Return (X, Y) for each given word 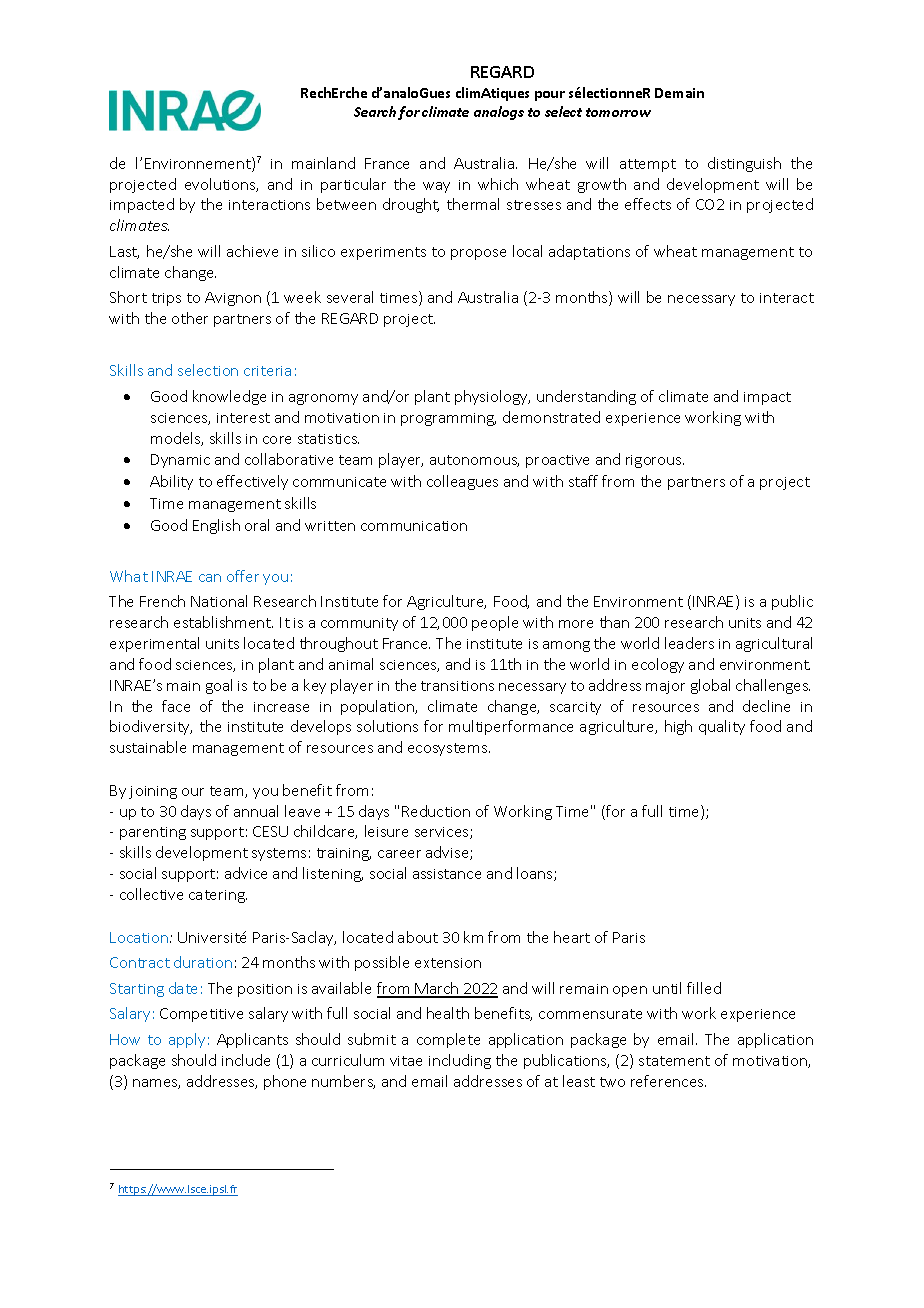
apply (187, 1040)
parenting (153, 833)
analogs (499, 113)
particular (353, 185)
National (219, 601)
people (495, 623)
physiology (492, 397)
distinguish (744, 164)
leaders (689, 643)
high (678, 727)
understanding (586, 397)
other (190, 318)
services (443, 833)
